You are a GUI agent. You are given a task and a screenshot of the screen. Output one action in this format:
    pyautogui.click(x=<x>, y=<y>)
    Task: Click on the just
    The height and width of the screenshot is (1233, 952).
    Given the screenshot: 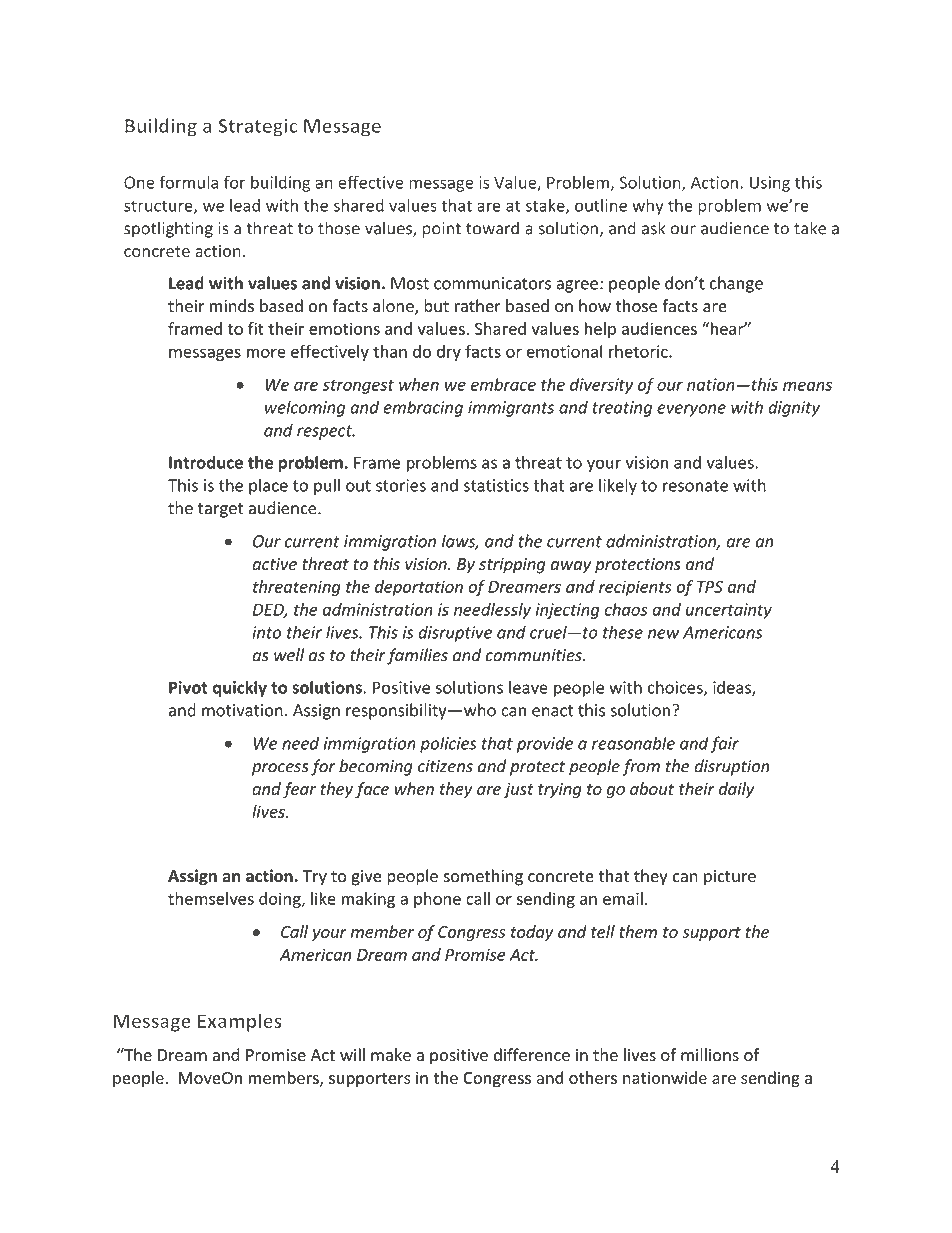 What is the action you would take?
    pyautogui.click(x=519, y=790)
